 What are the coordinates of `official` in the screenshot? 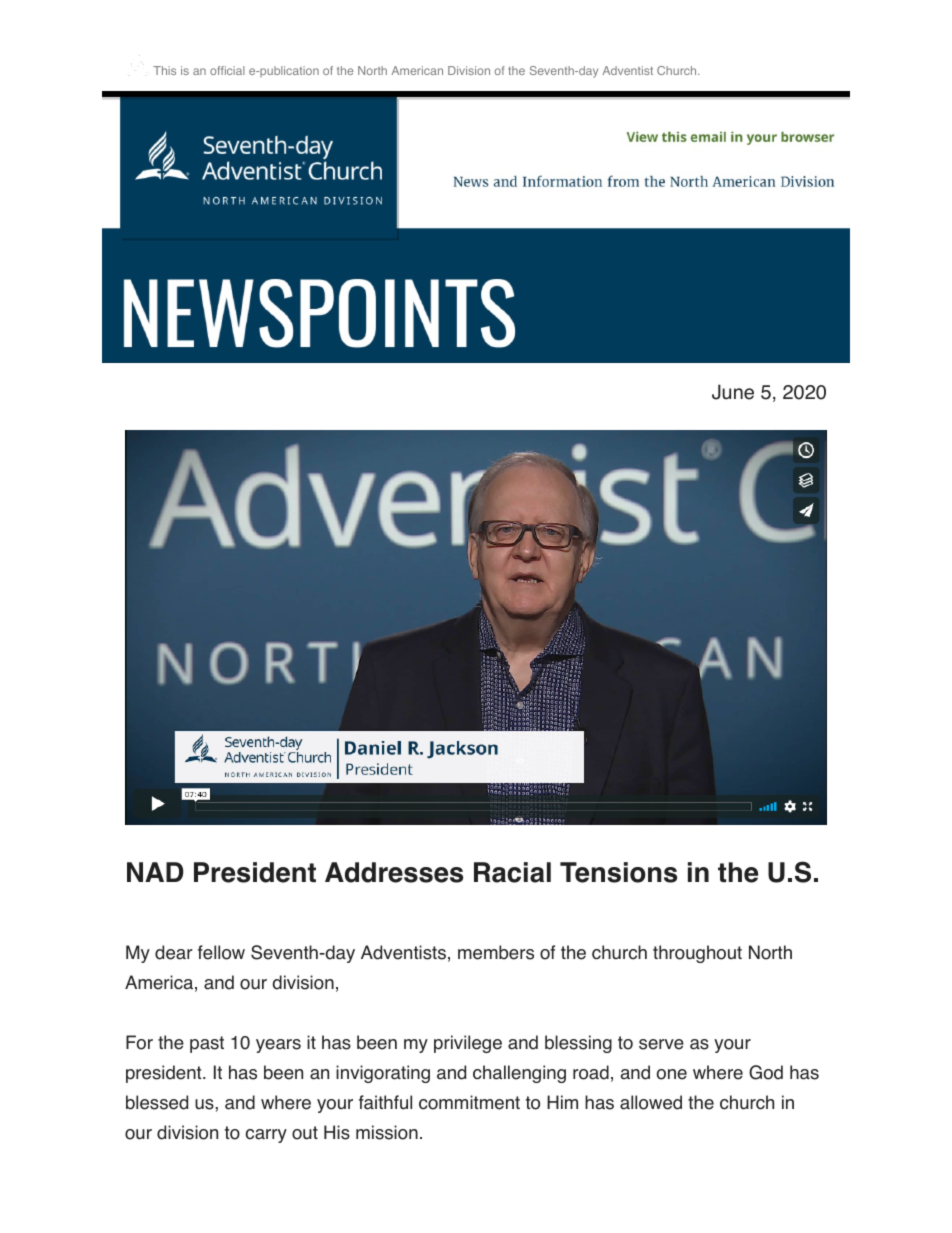 It's located at (227, 70).
